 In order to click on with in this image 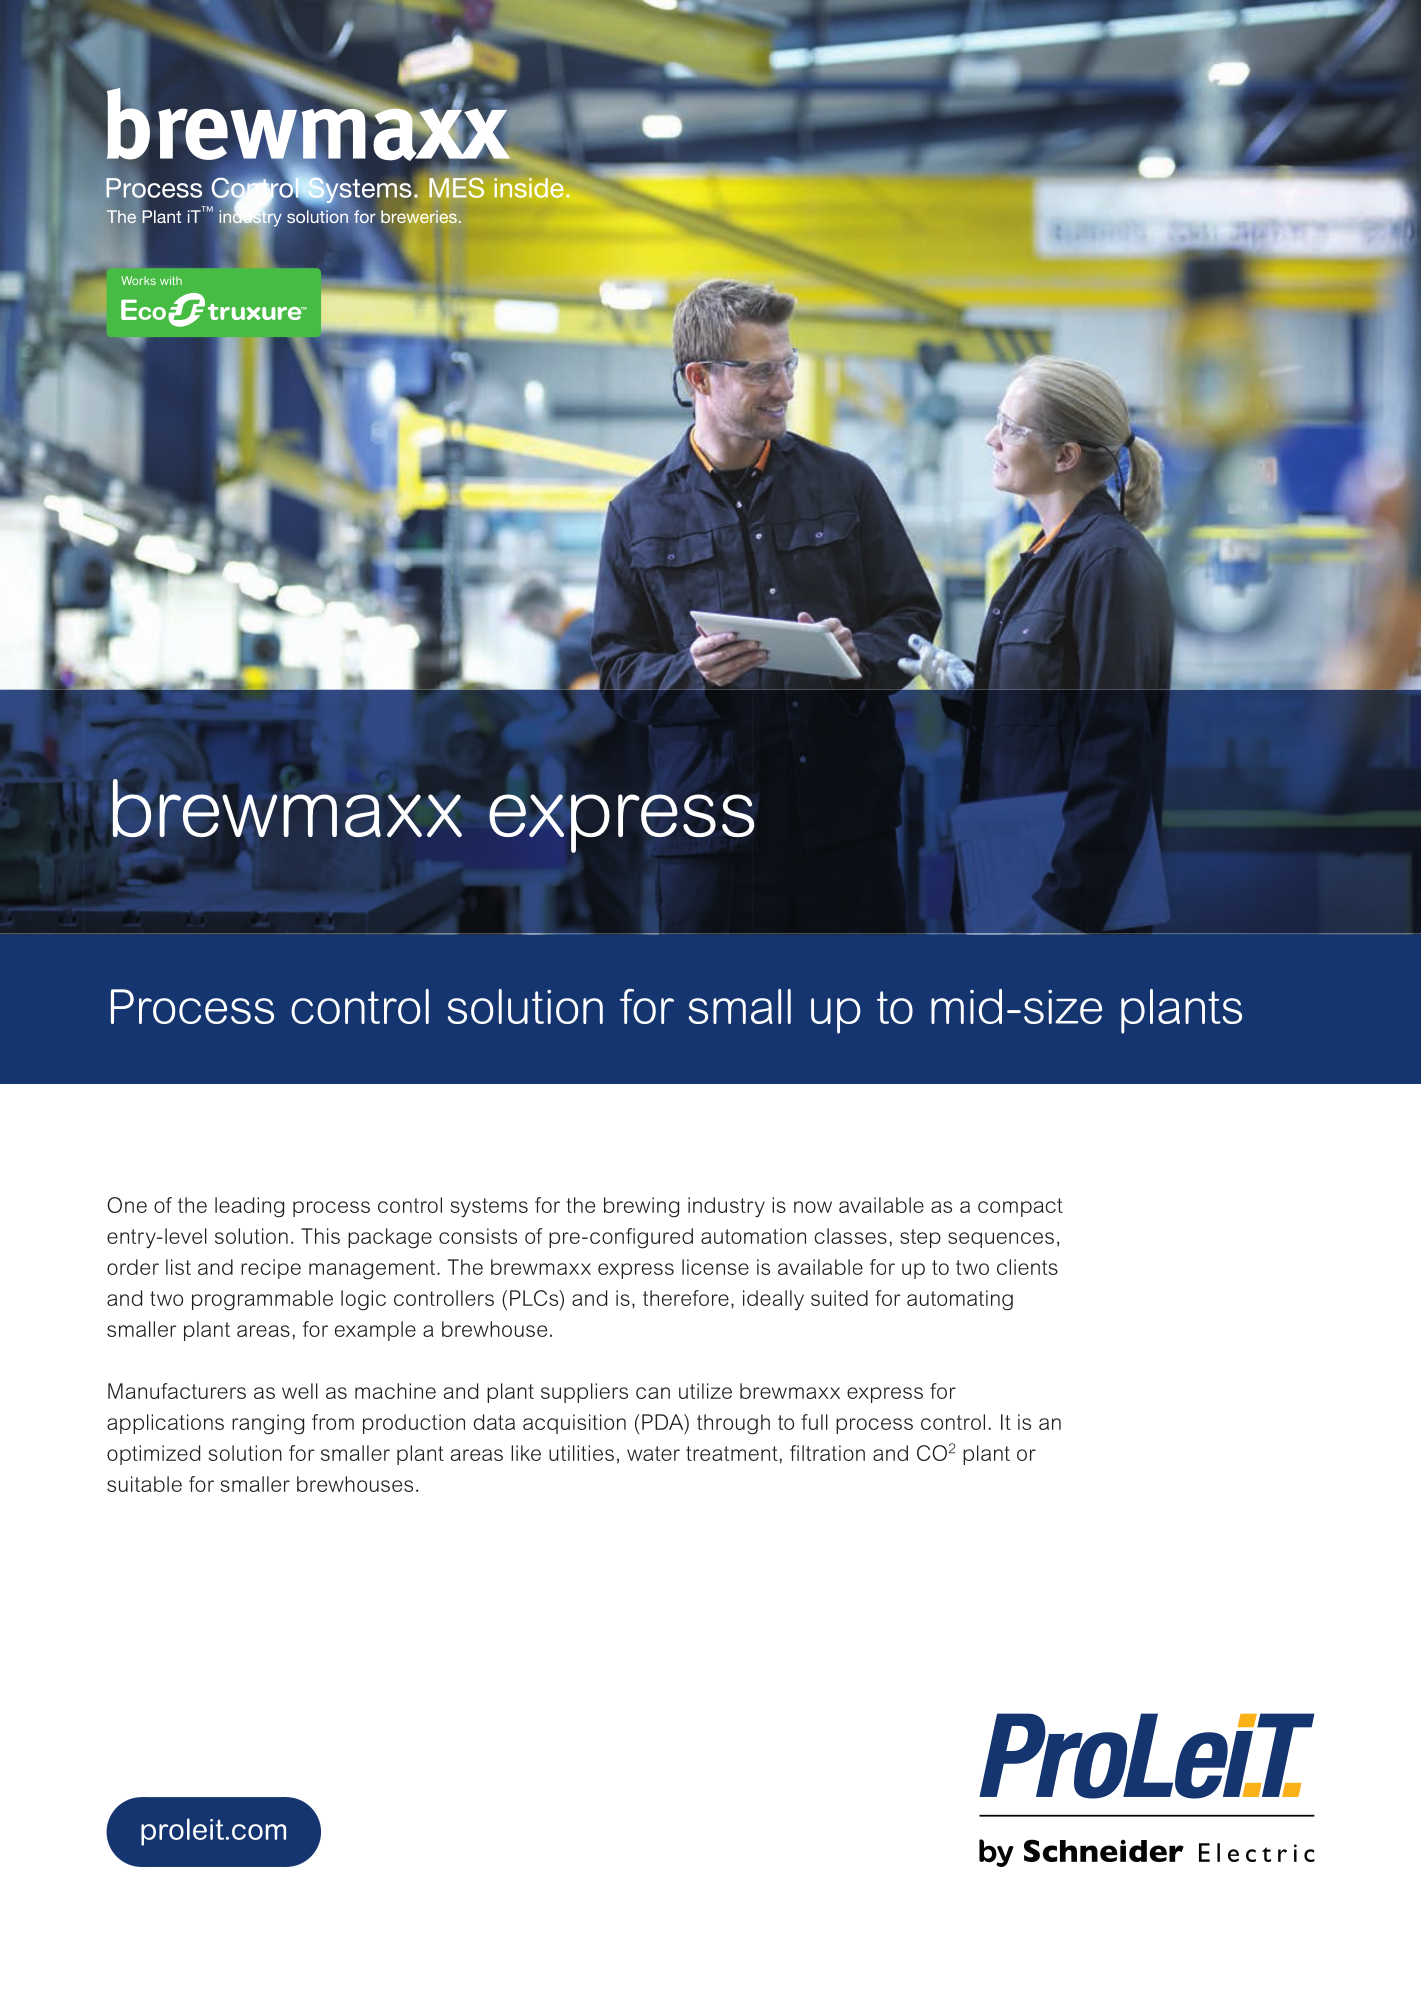, I will do `click(171, 280)`.
